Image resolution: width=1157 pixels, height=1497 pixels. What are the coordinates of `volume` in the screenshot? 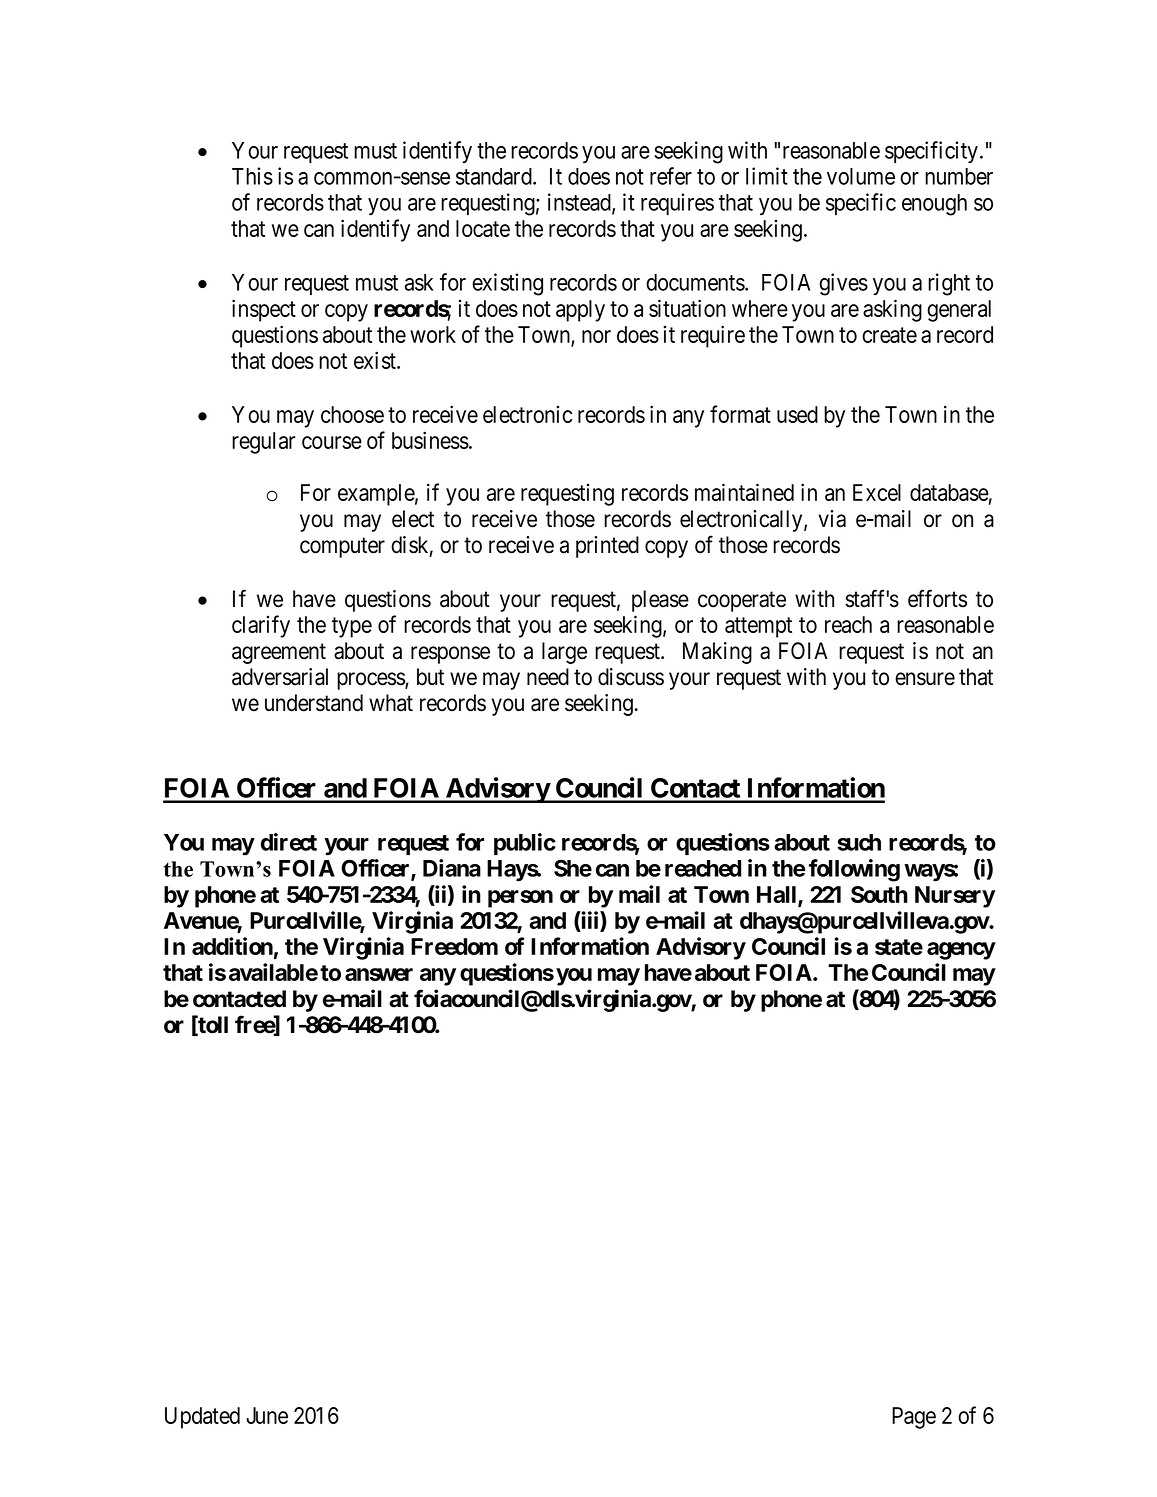 It's located at (861, 176).
